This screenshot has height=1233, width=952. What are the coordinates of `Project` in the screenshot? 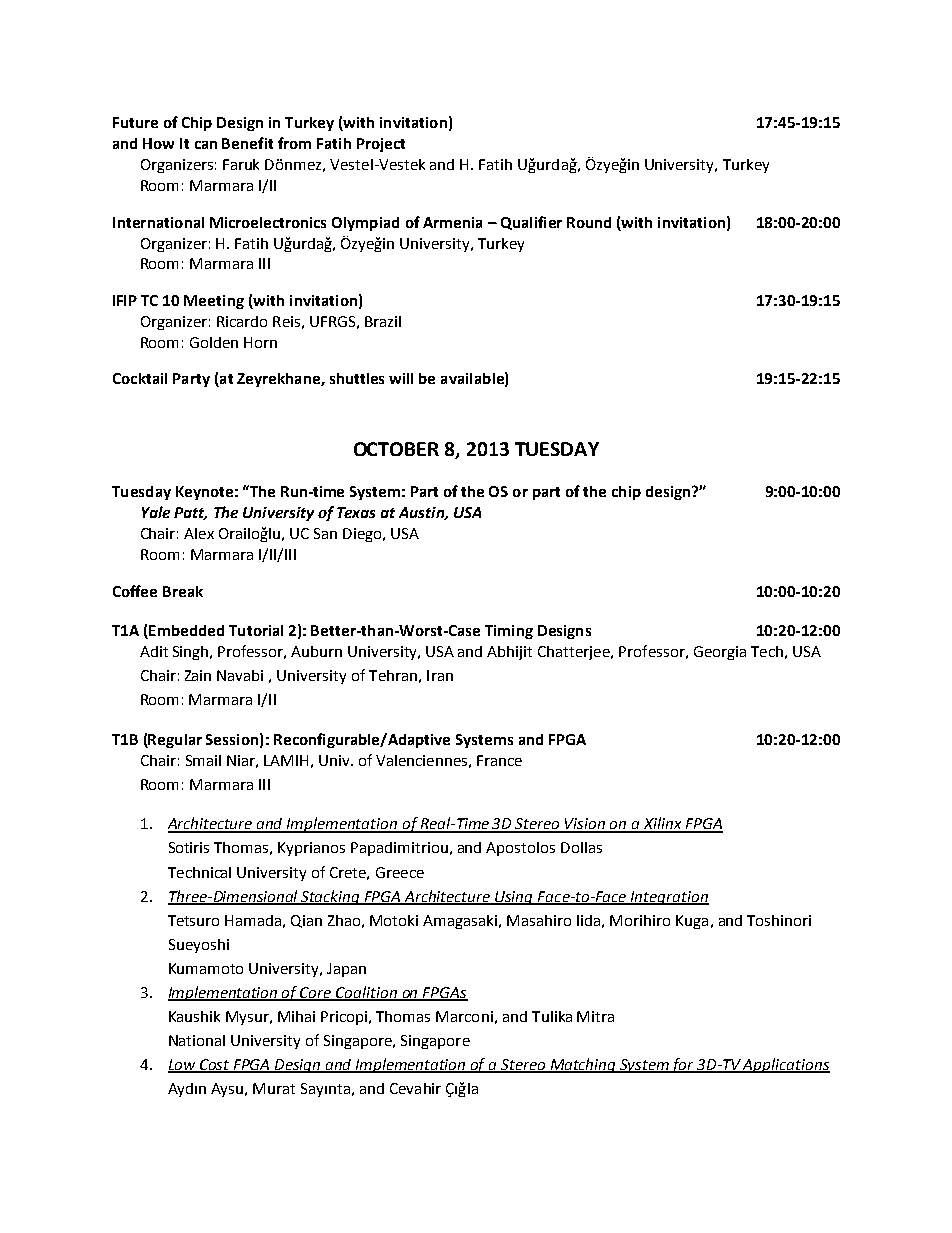 It's located at (381, 145).
